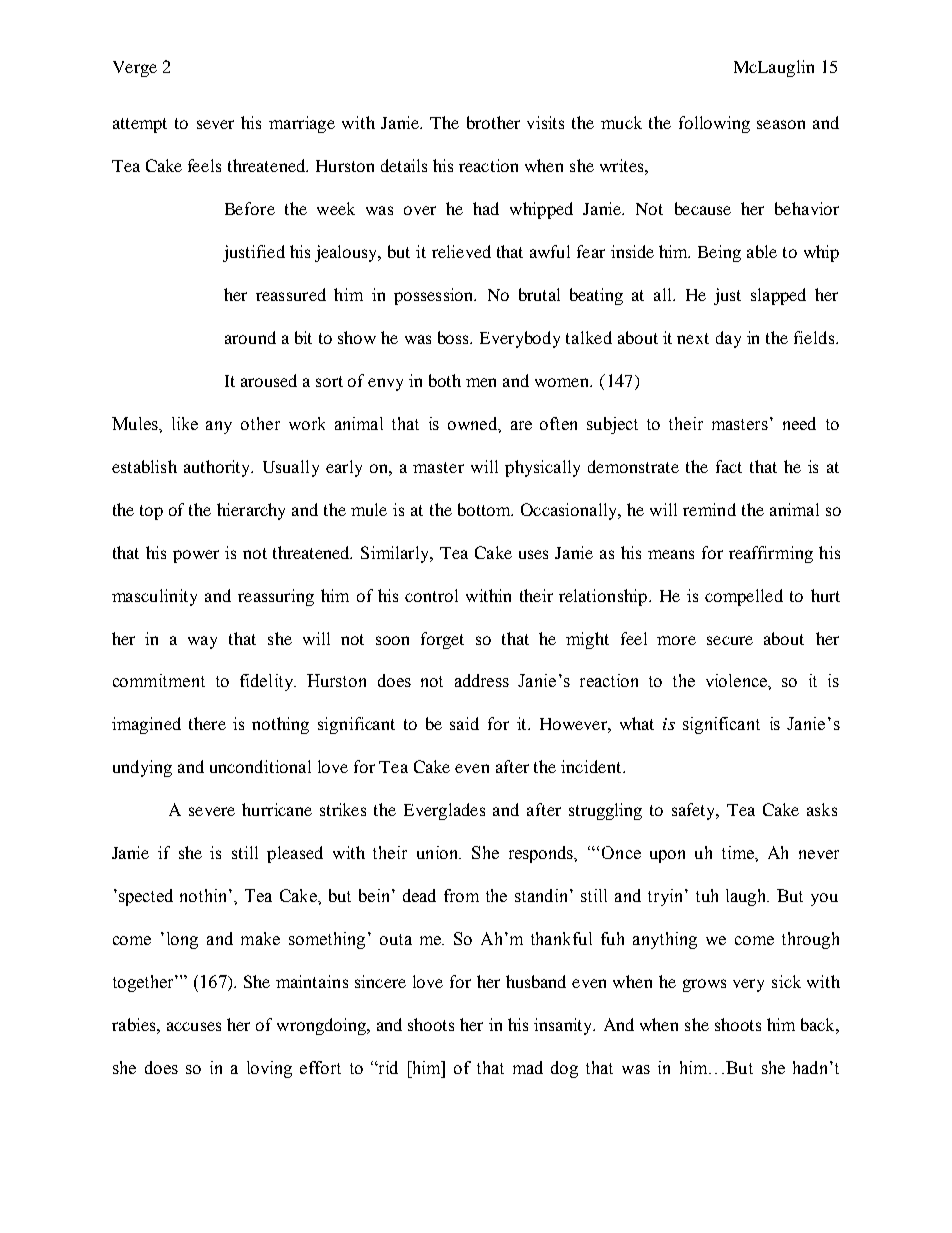 The width and height of the document is (952, 1233). I want to click on visits, so click(545, 122).
